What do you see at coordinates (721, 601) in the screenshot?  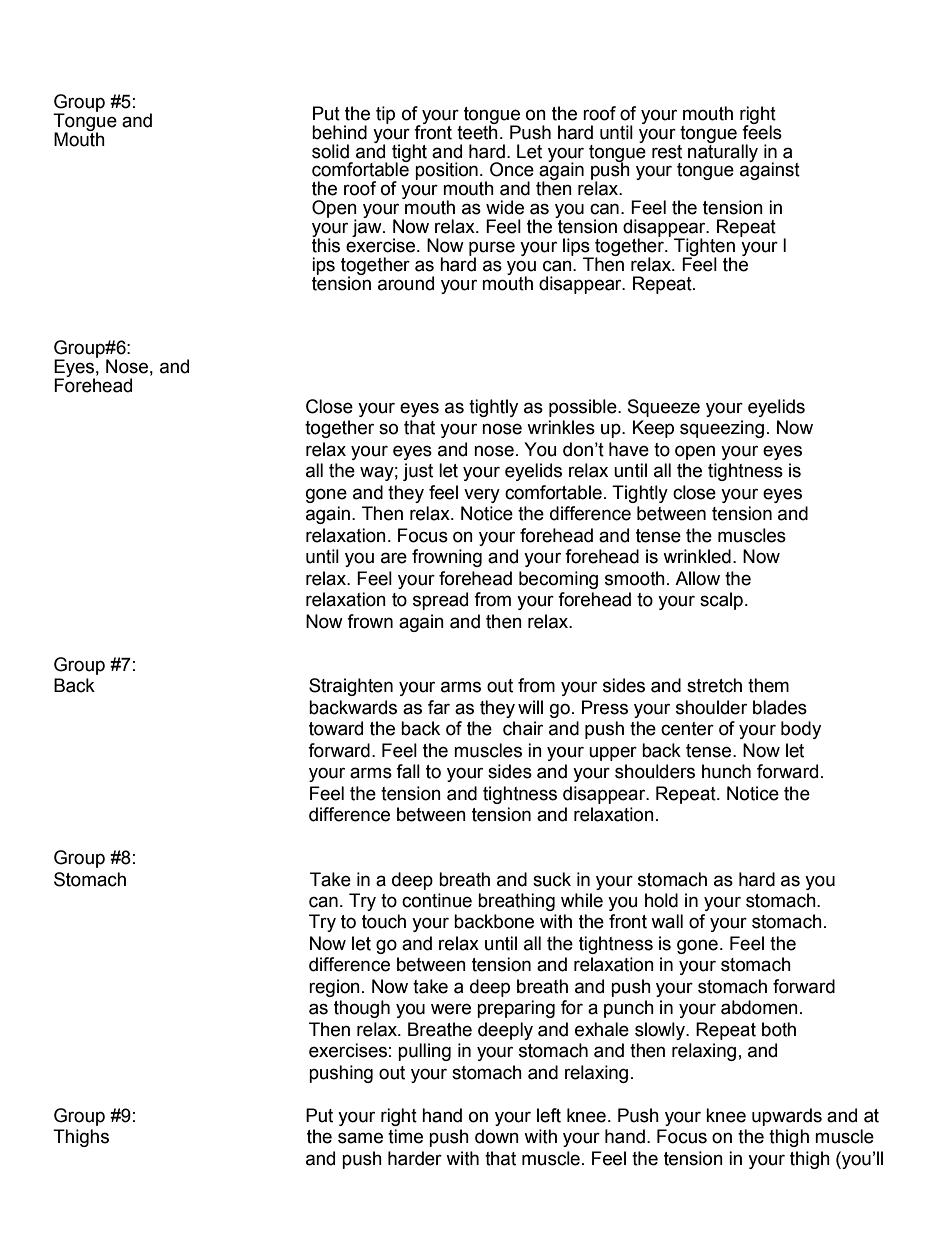 I see `scalp` at bounding box center [721, 601].
